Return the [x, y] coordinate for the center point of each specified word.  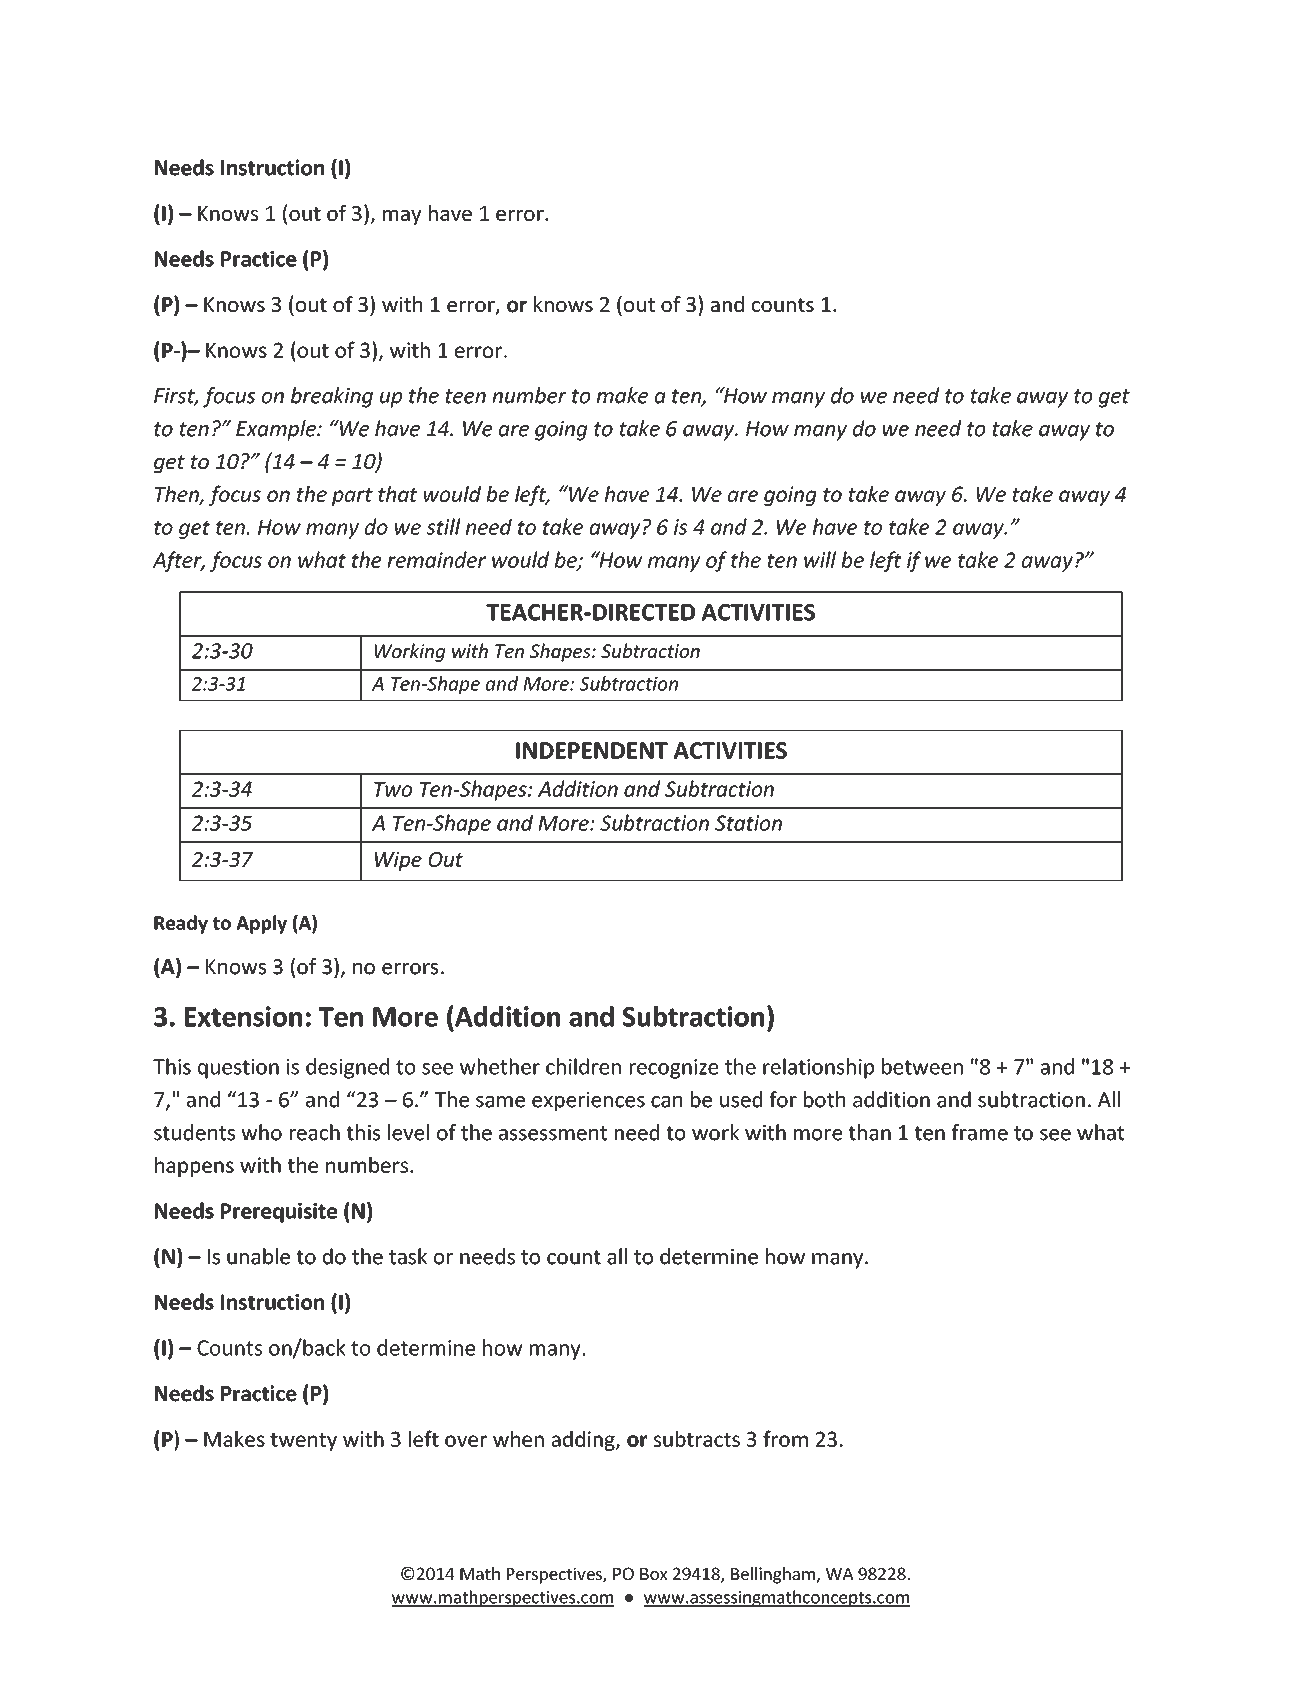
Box [654, 1574]
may [402, 217]
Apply [261, 924]
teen [465, 396]
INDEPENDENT [592, 750]
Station [748, 823]
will [820, 559]
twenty [303, 1442]
